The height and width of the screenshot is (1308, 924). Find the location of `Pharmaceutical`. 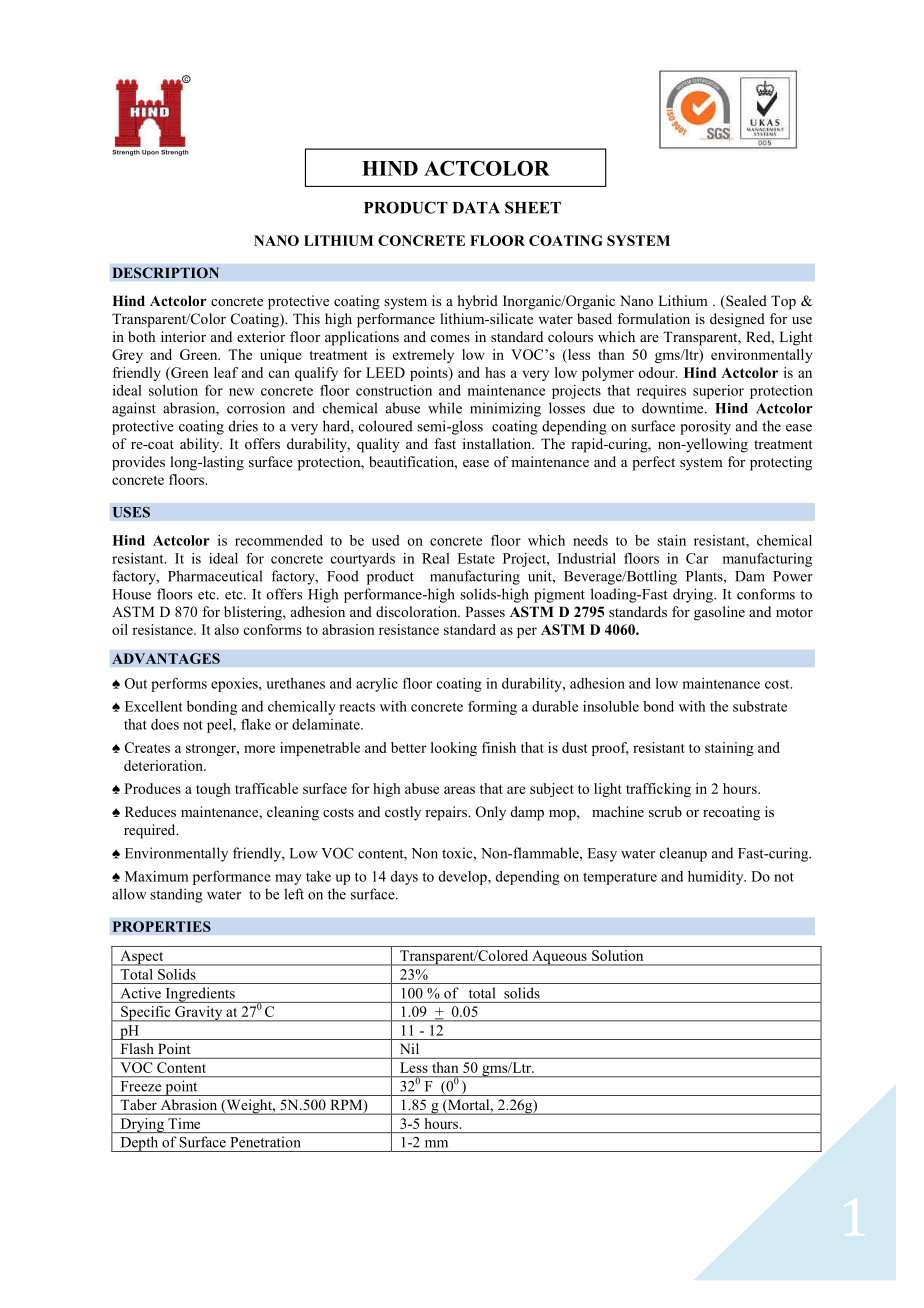

Pharmaceutical is located at coordinates (215, 576).
